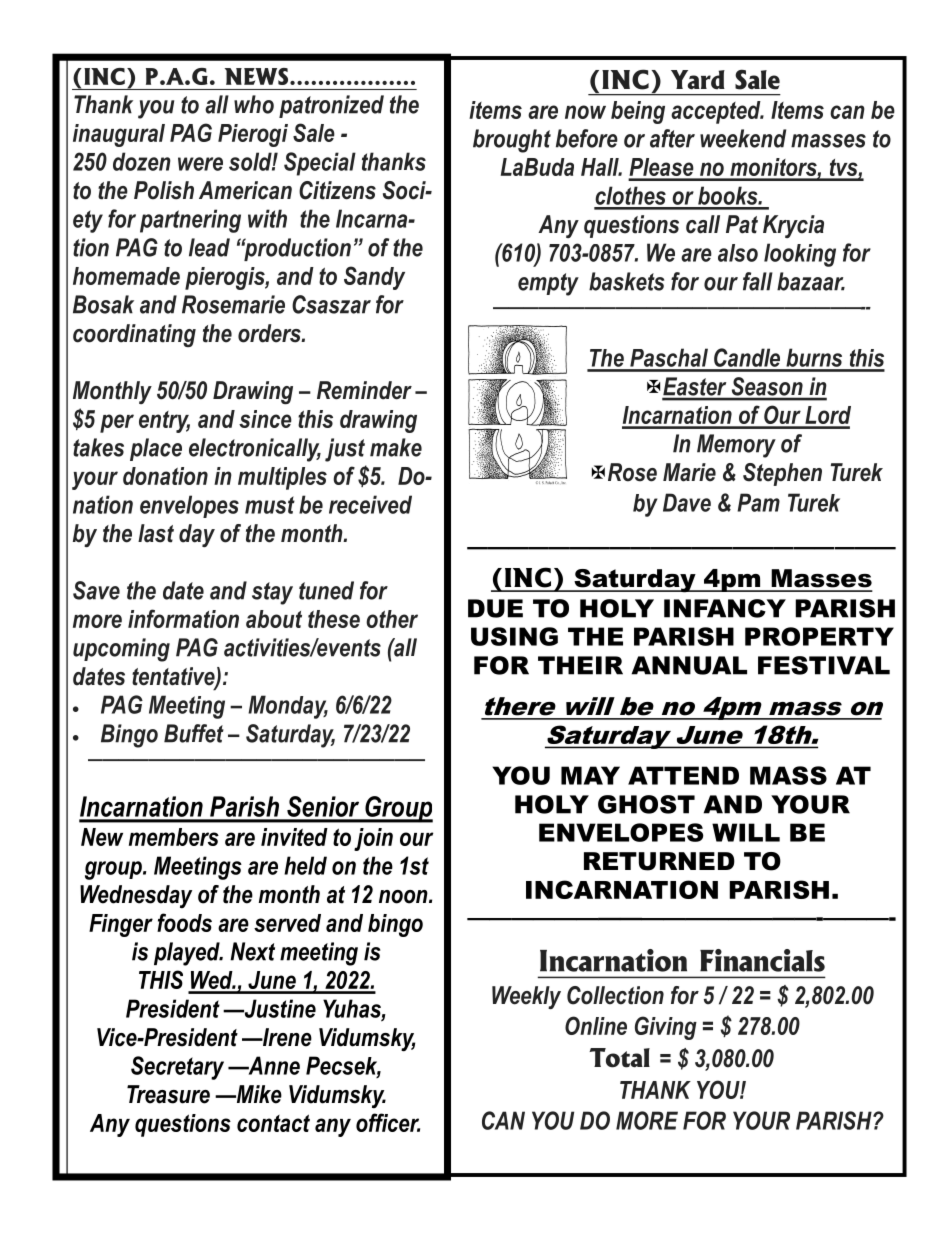 The width and height of the image is (952, 1233). Describe the element at coordinates (174, 837) in the image. I see `members` at that location.
